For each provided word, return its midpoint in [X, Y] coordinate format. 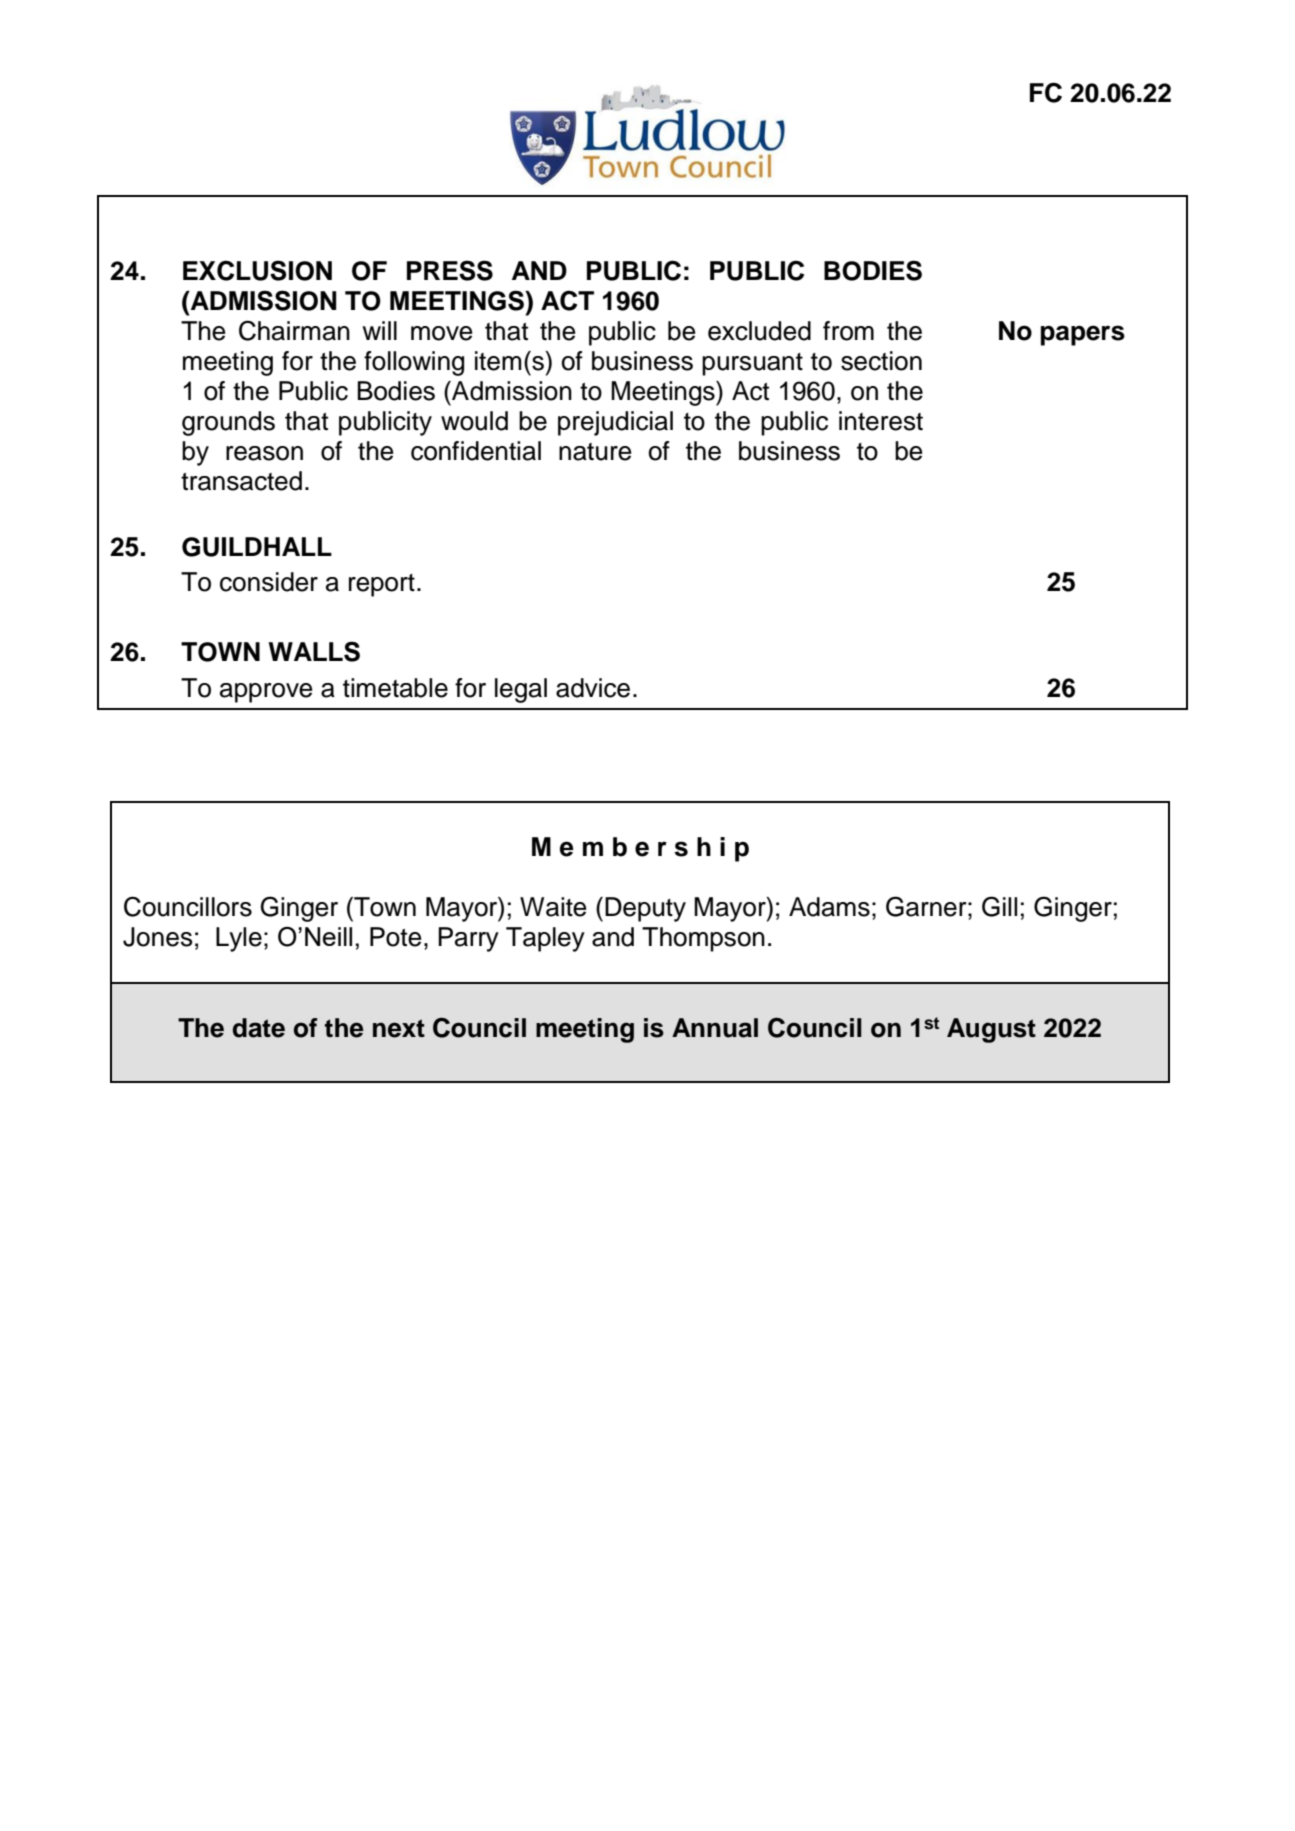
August [991, 1030]
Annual [715, 1028]
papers [1083, 335]
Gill [999, 906]
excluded [759, 331]
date [259, 1028]
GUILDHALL [257, 547]
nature [595, 452]
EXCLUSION [257, 270]
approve [266, 693]
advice [593, 688]
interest [881, 421]
